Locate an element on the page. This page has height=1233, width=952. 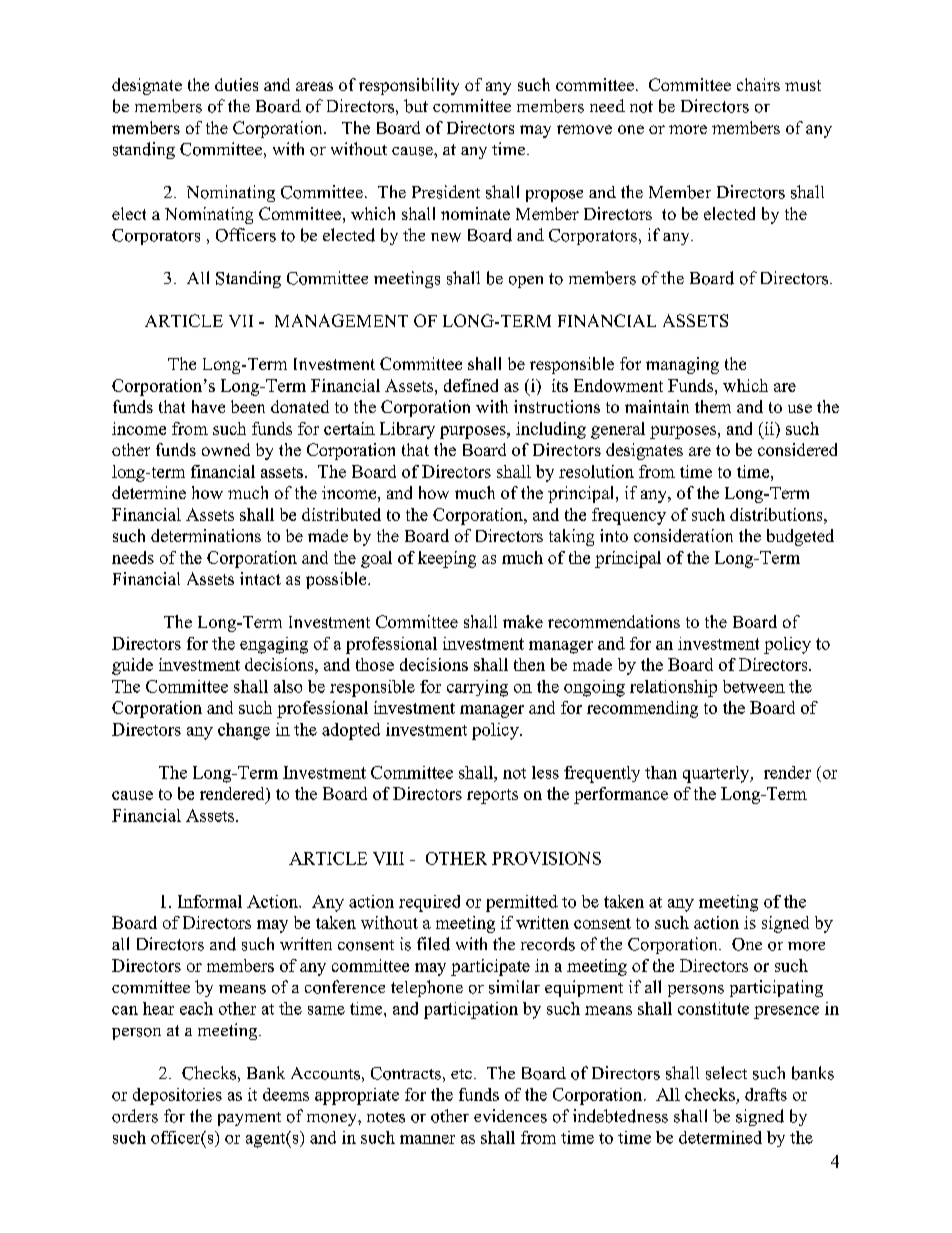
drafts is located at coordinates (766, 1094).
